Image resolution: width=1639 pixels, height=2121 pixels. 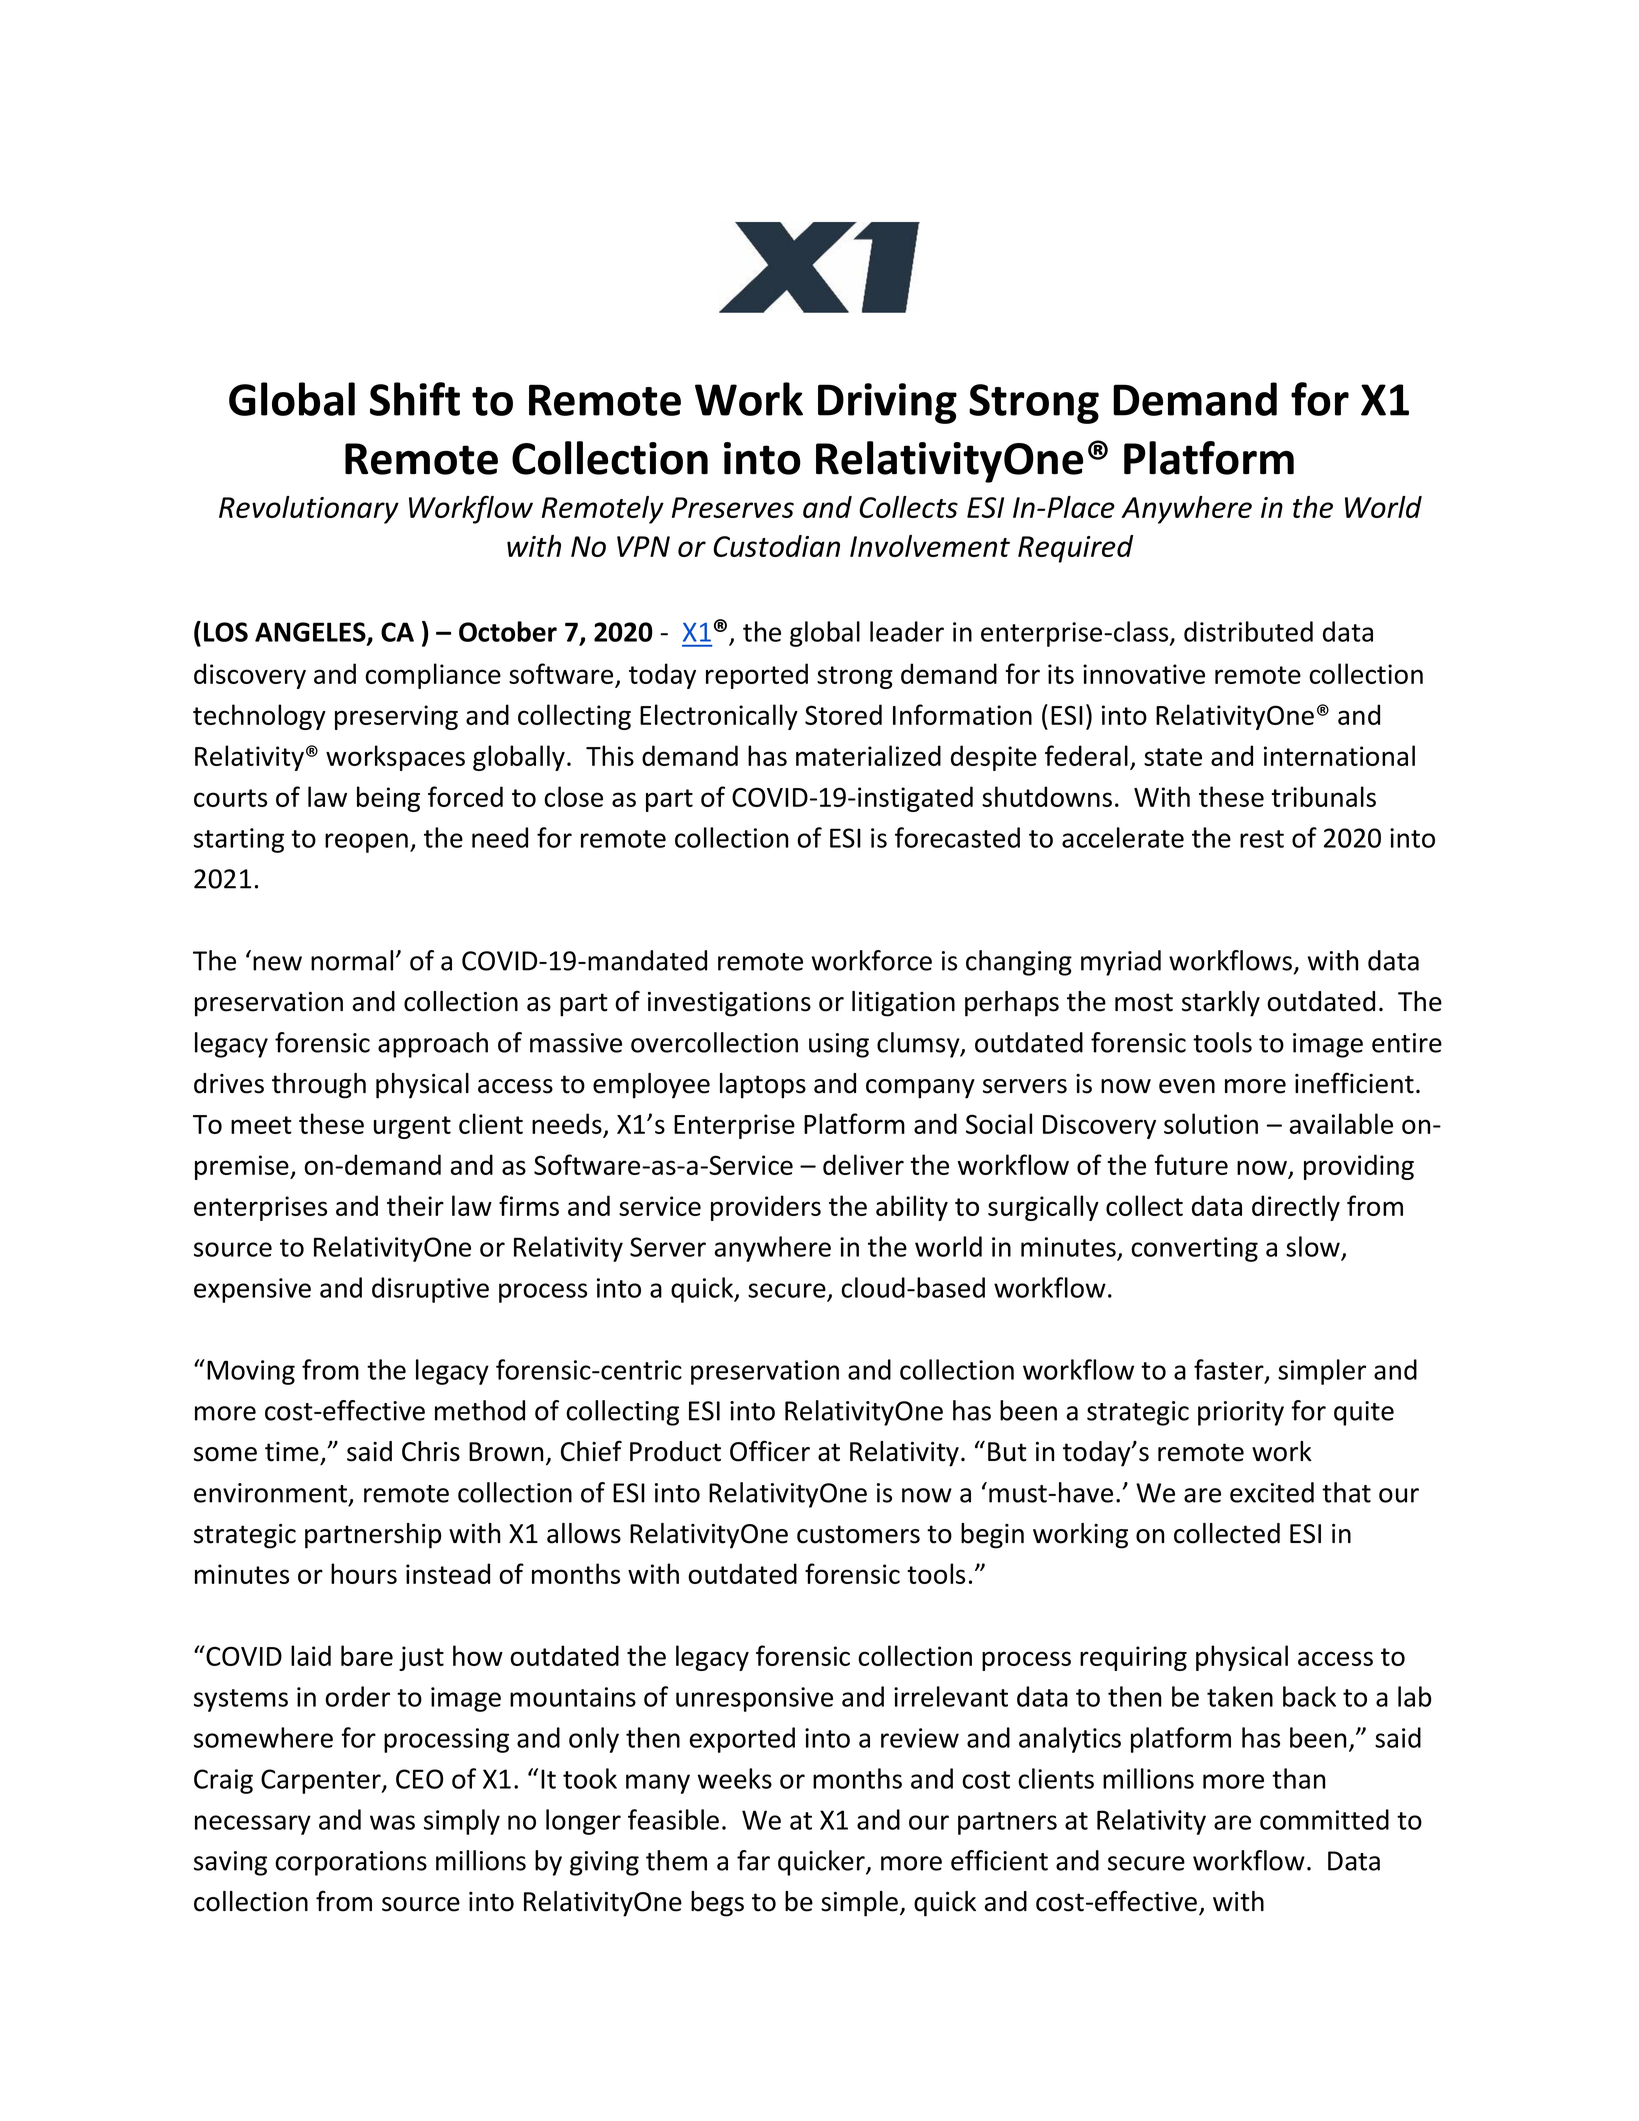 What do you see at coordinates (1230, 1370) in the screenshot?
I see `faster` at bounding box center [1230, 1370].
